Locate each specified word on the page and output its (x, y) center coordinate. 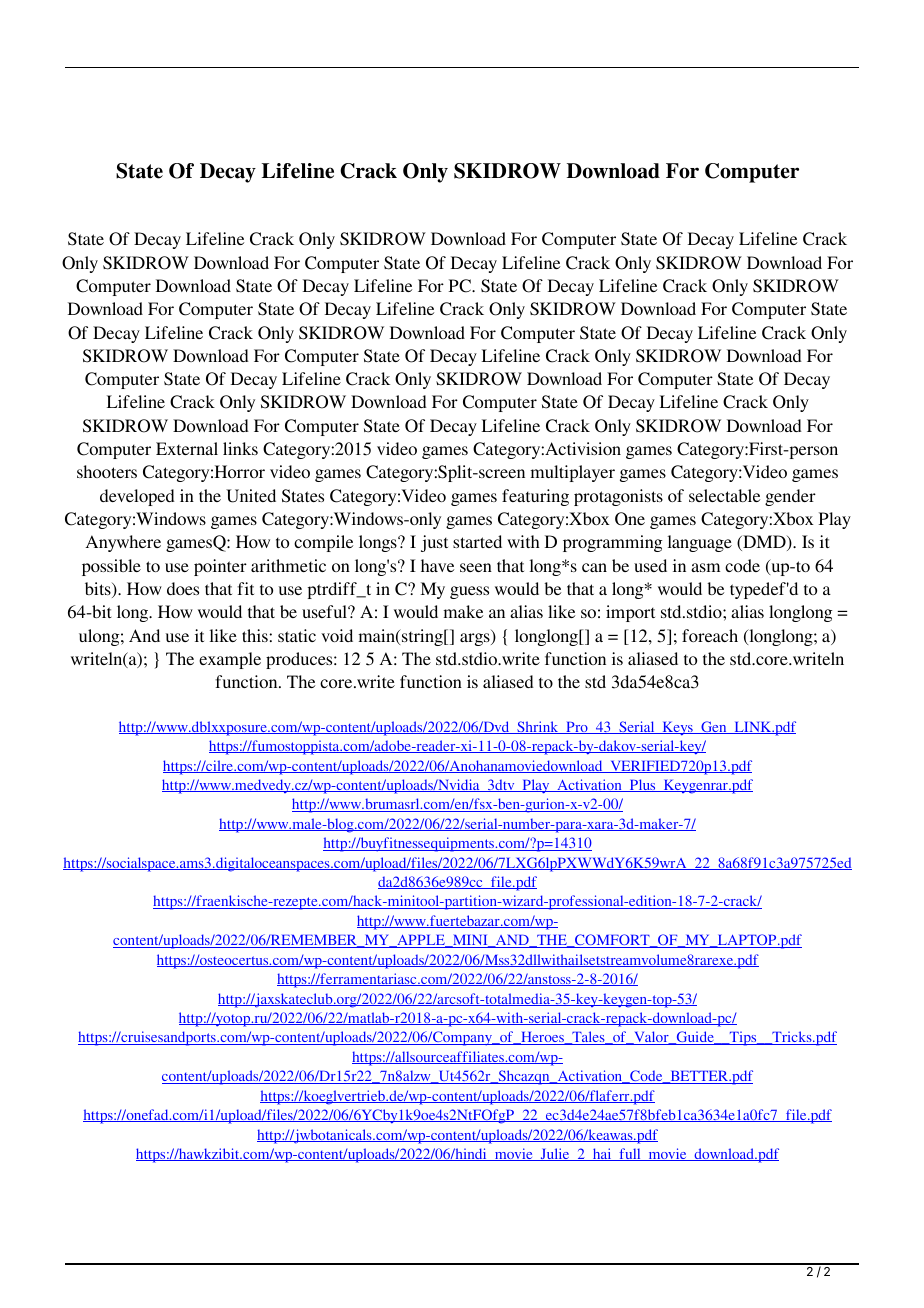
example (230, 660)
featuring (535, 497)
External (187, 448)
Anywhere (123, 543)
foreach (710, 635)
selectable (724, 495)
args (476, 639)
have (437, 565)
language (700, 543)
